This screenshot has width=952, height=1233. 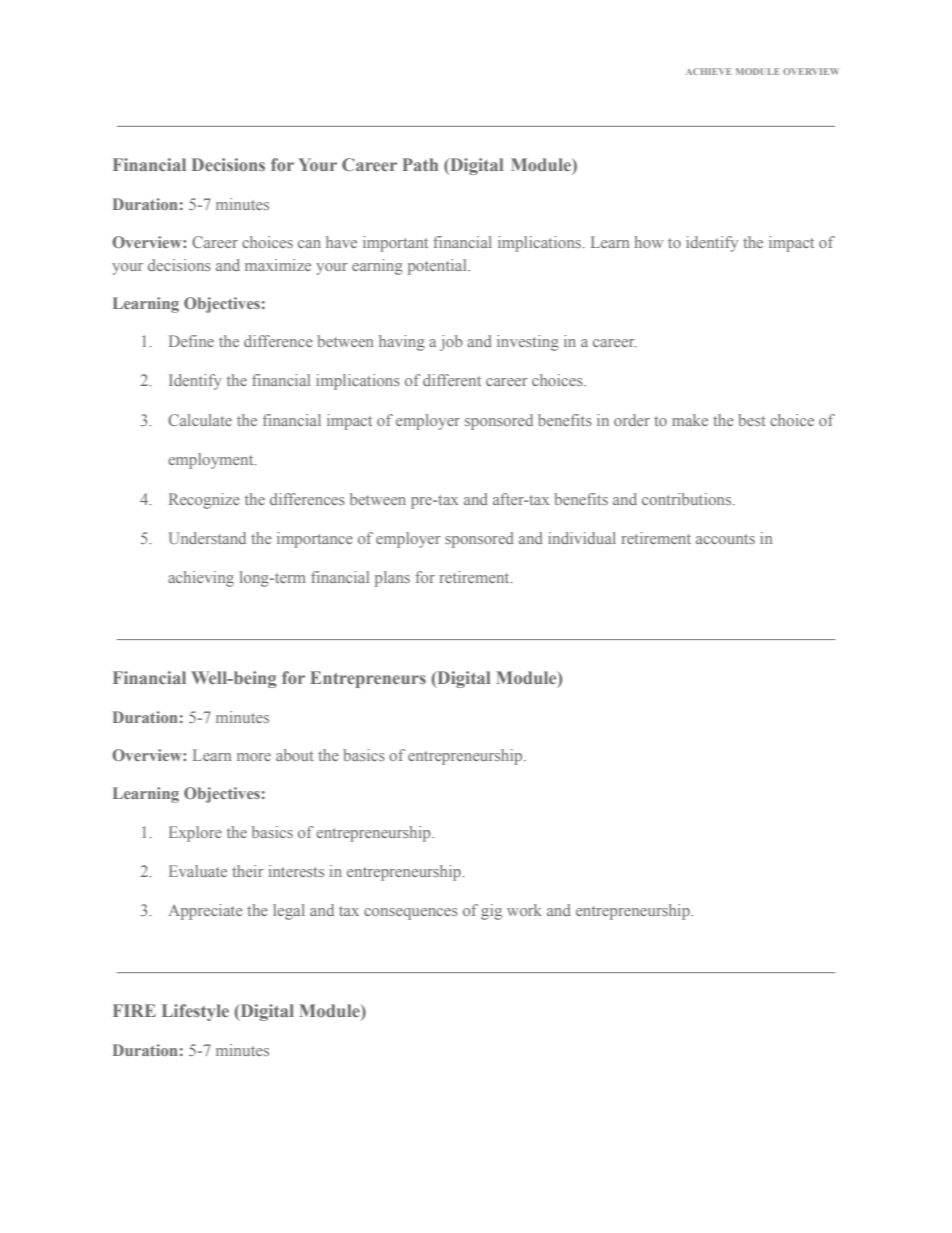 I want to click on accounts, so click(x=725, y=539).
